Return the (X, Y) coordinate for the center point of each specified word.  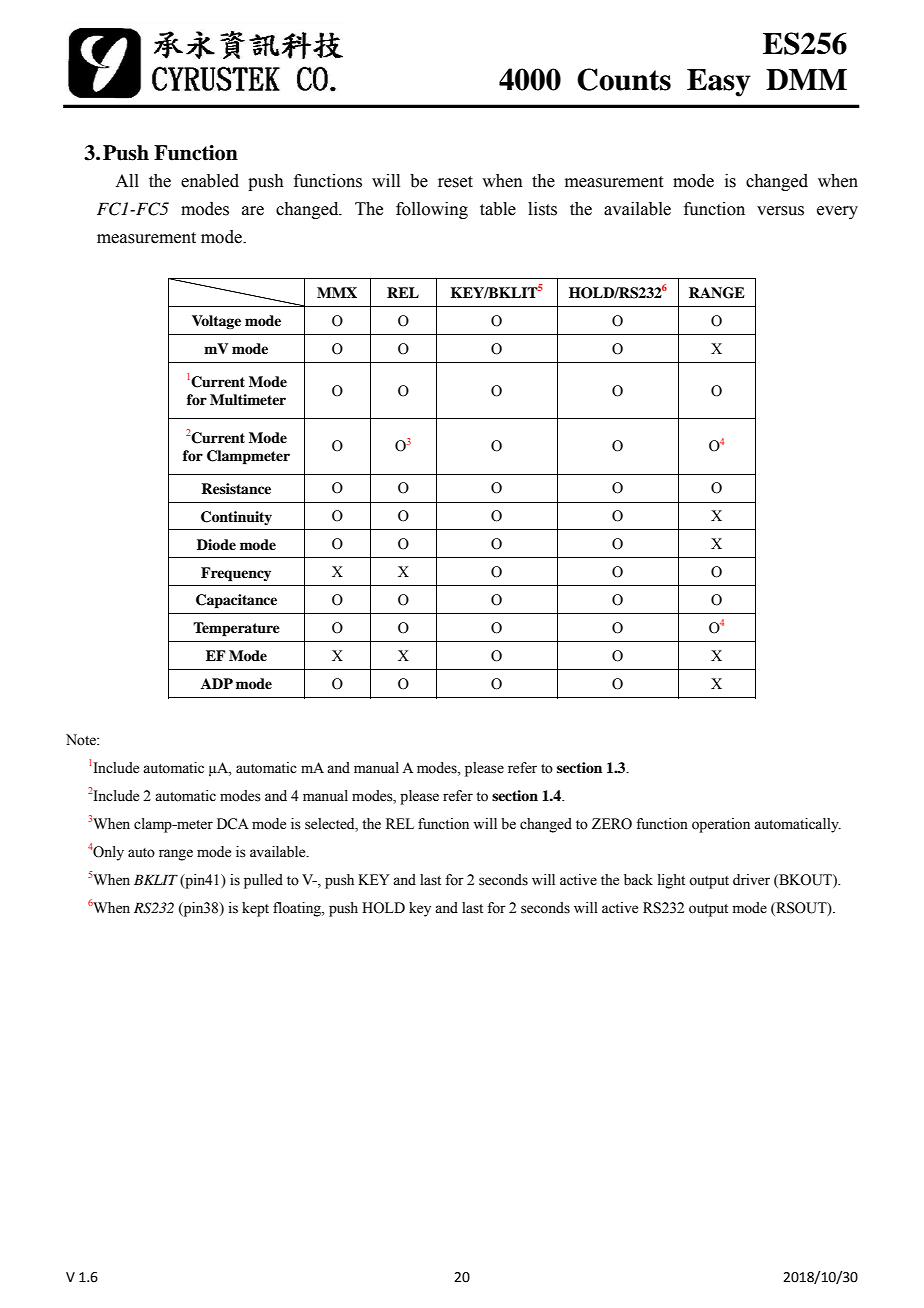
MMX (337, 292)
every (837, 212)
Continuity (236, 518)
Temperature (236, 629)
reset (455, 182)
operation (721, 825)
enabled (210, 181)
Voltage (216, 322)
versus (780, 211)
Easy (719, 83)
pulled (263, 881)
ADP (217, 683)
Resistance (236, 488)
